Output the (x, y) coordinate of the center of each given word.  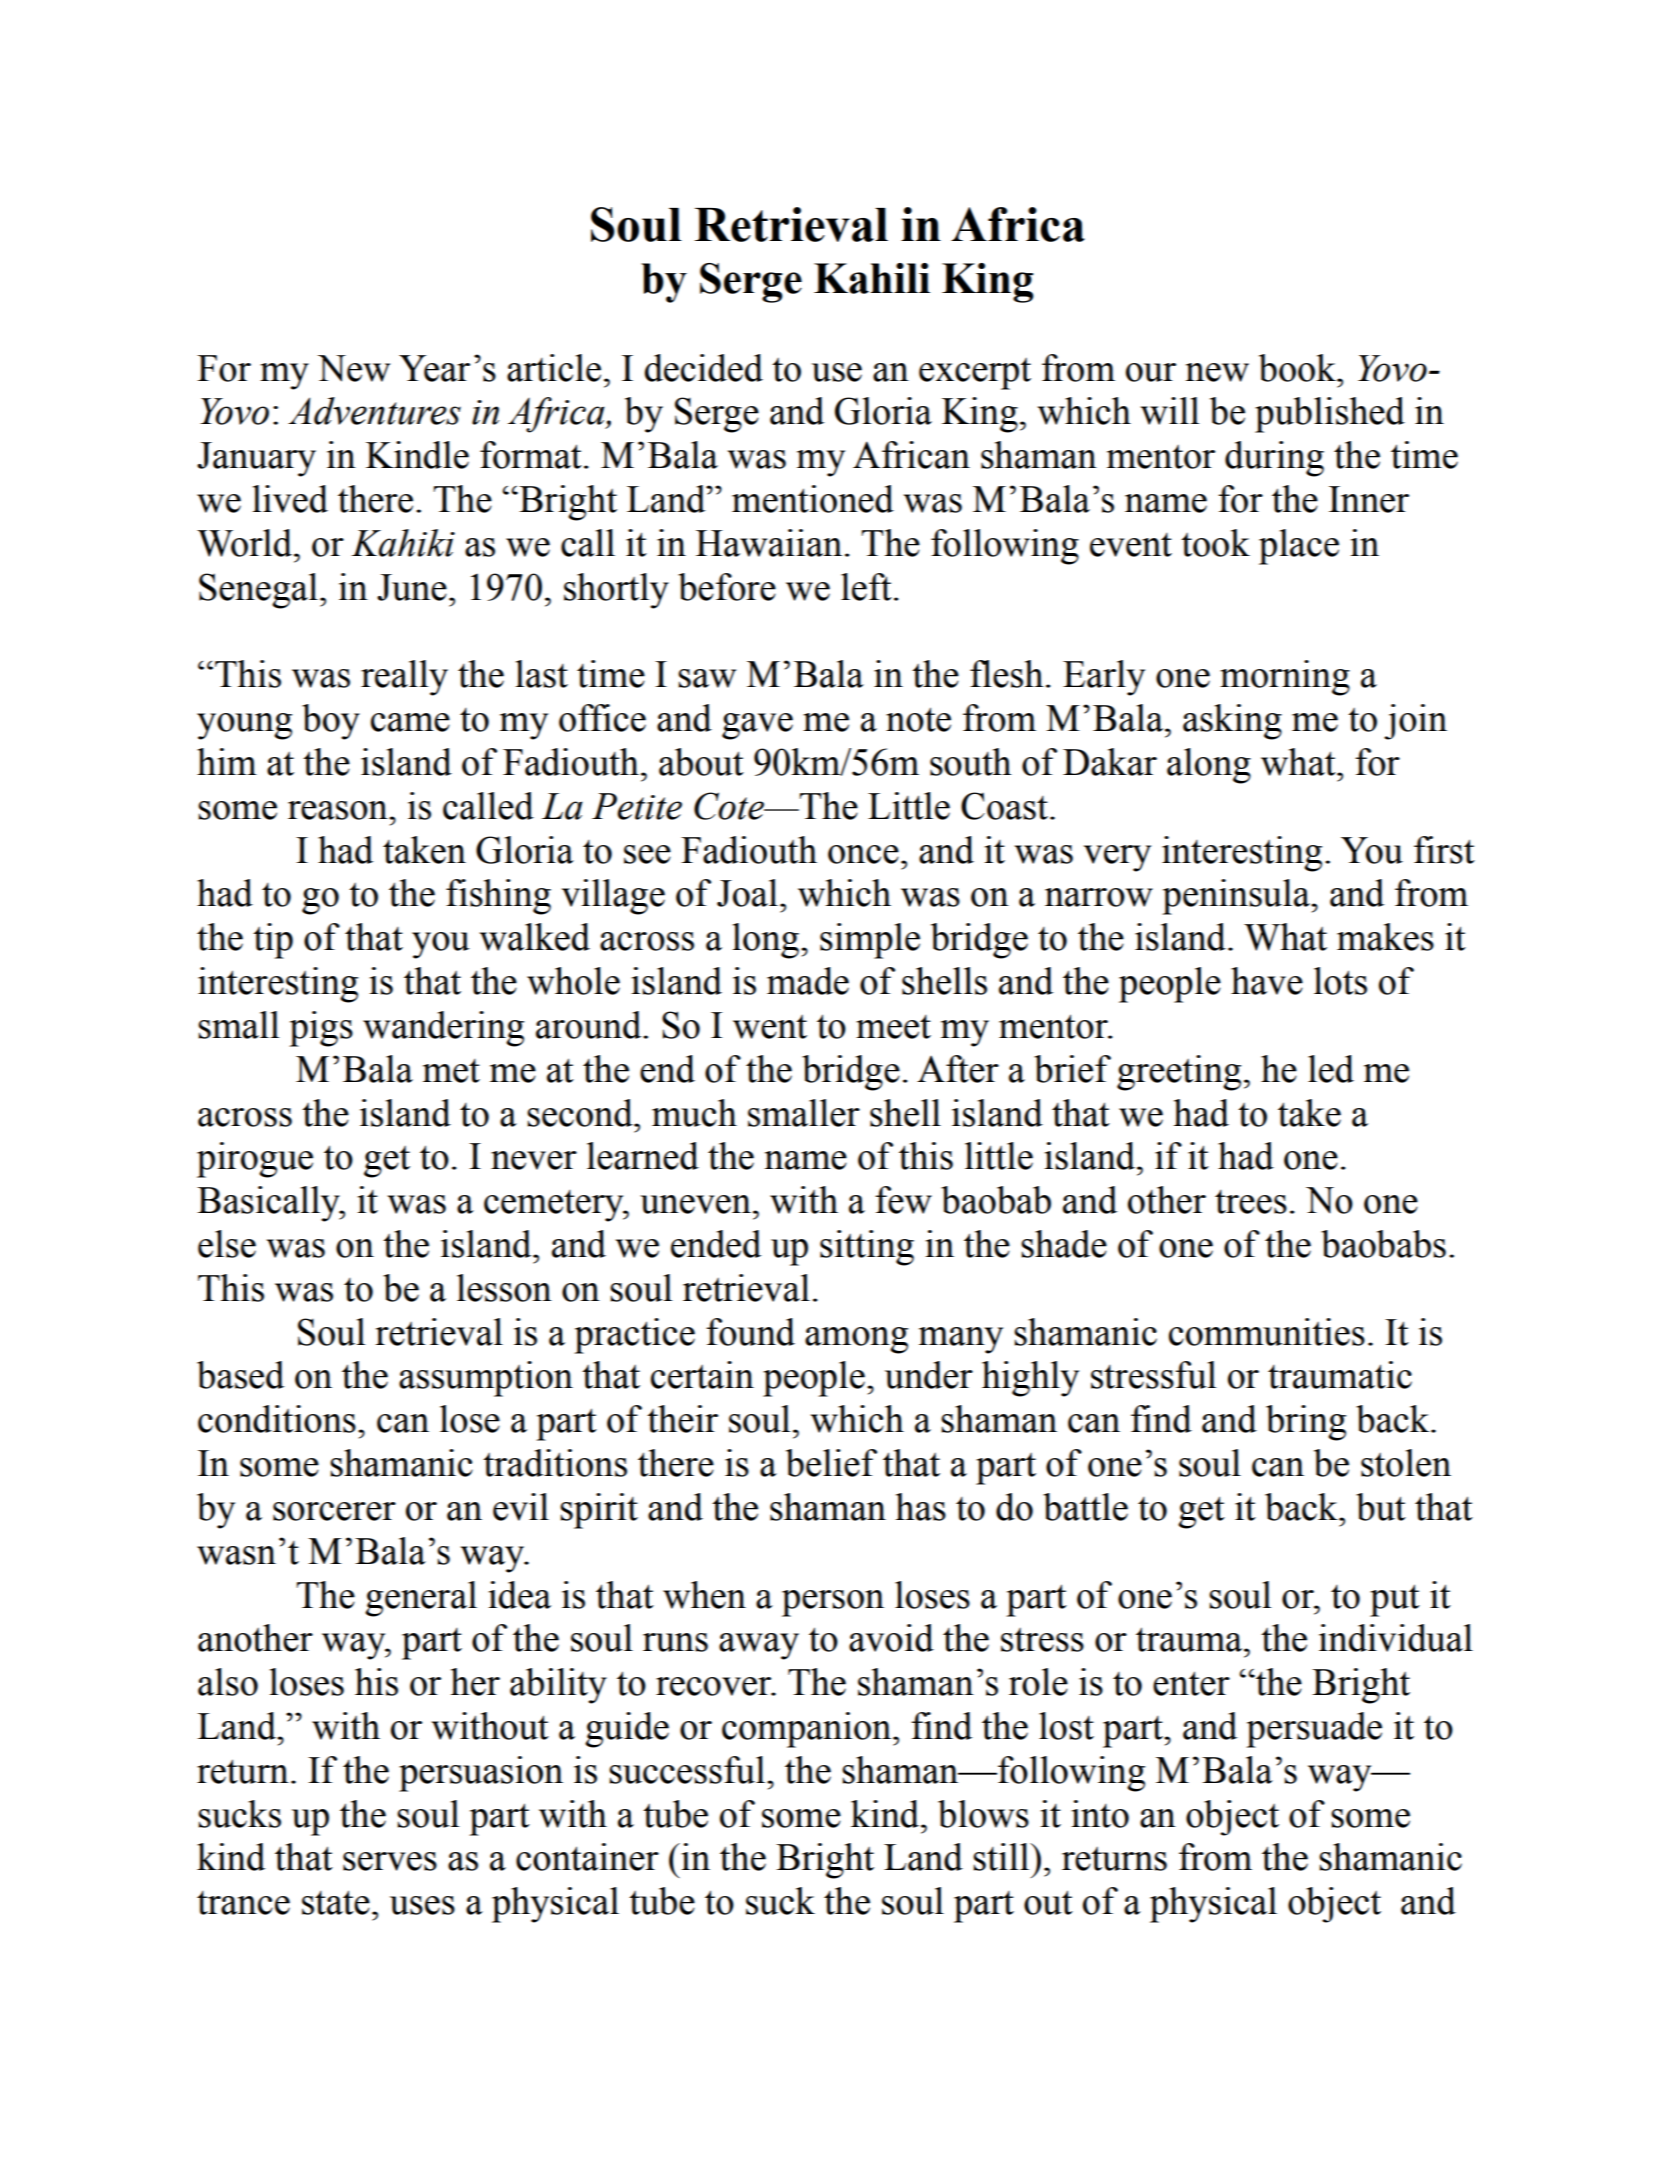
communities (1267, 1332)
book (1298, 368)
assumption (486, 1379)
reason (339, 810)
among (856, 1340)
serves (390, 1861)
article (554, 368)
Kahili (872, 278)
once (863, 854)
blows (983, 1814)
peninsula (1237, 897)
